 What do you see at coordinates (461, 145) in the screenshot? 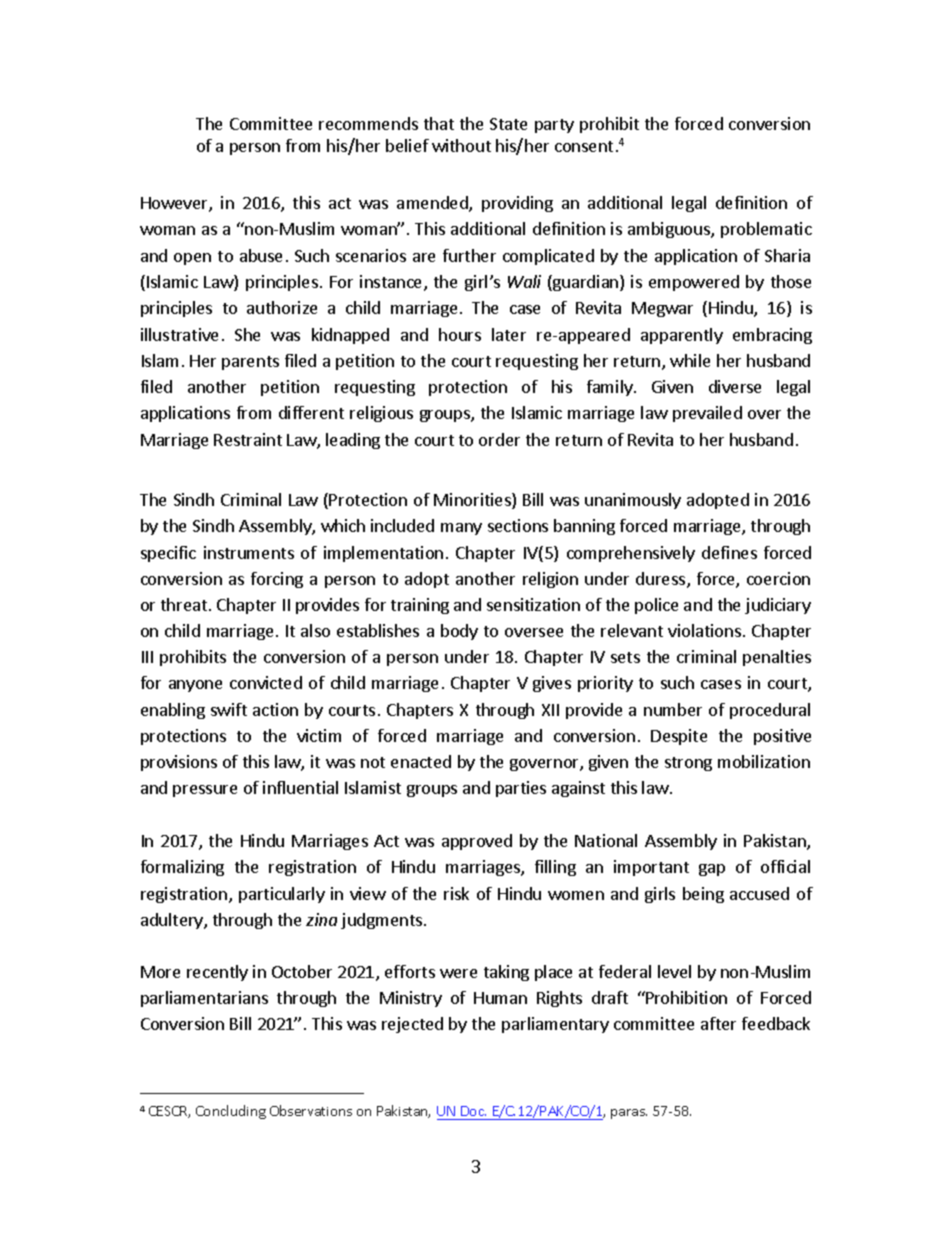
I see `without` at bounding box center [461, 145].
